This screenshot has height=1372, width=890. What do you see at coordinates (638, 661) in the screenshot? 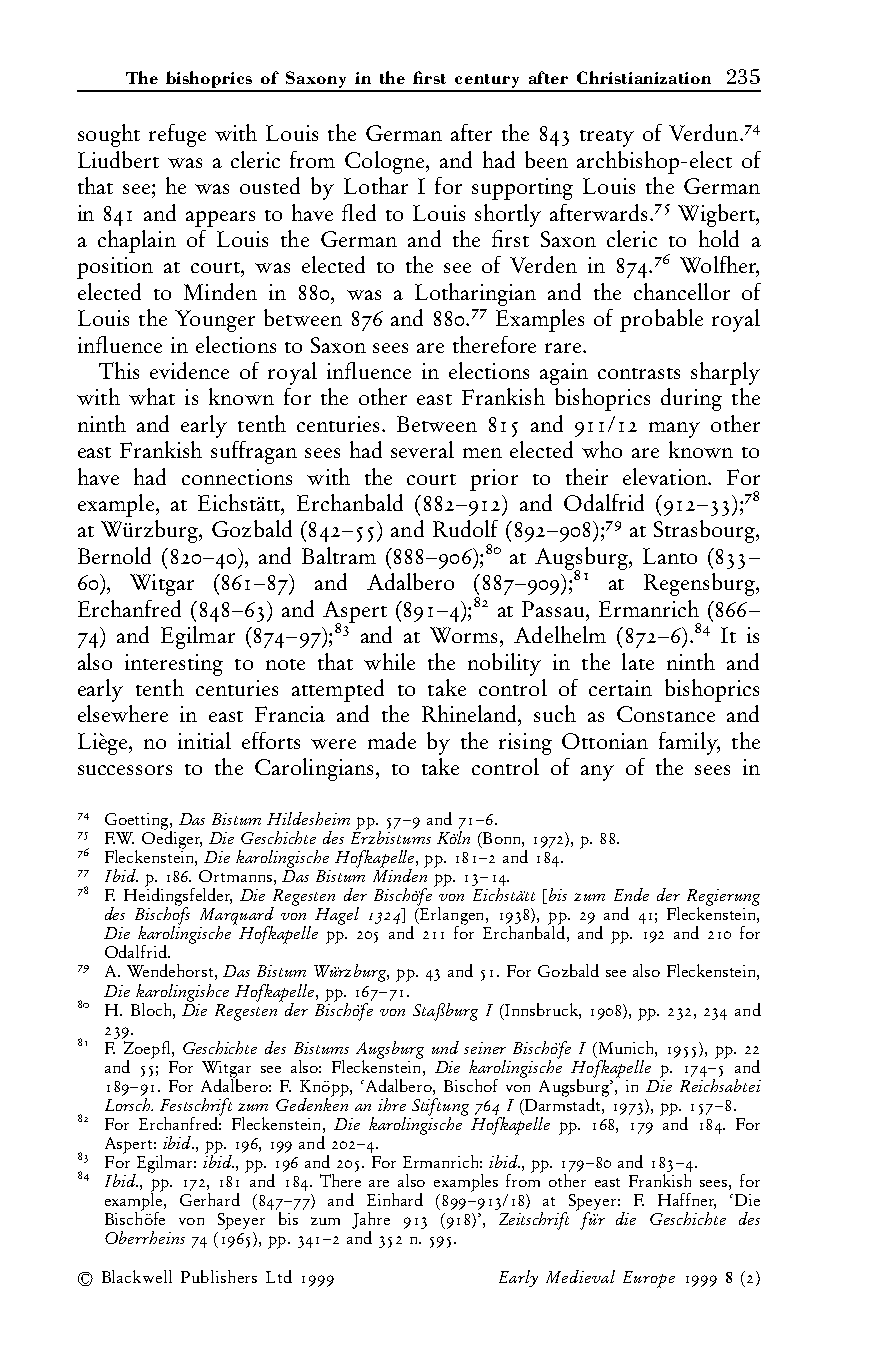
I see `late` at bounding box center [638, 661].
